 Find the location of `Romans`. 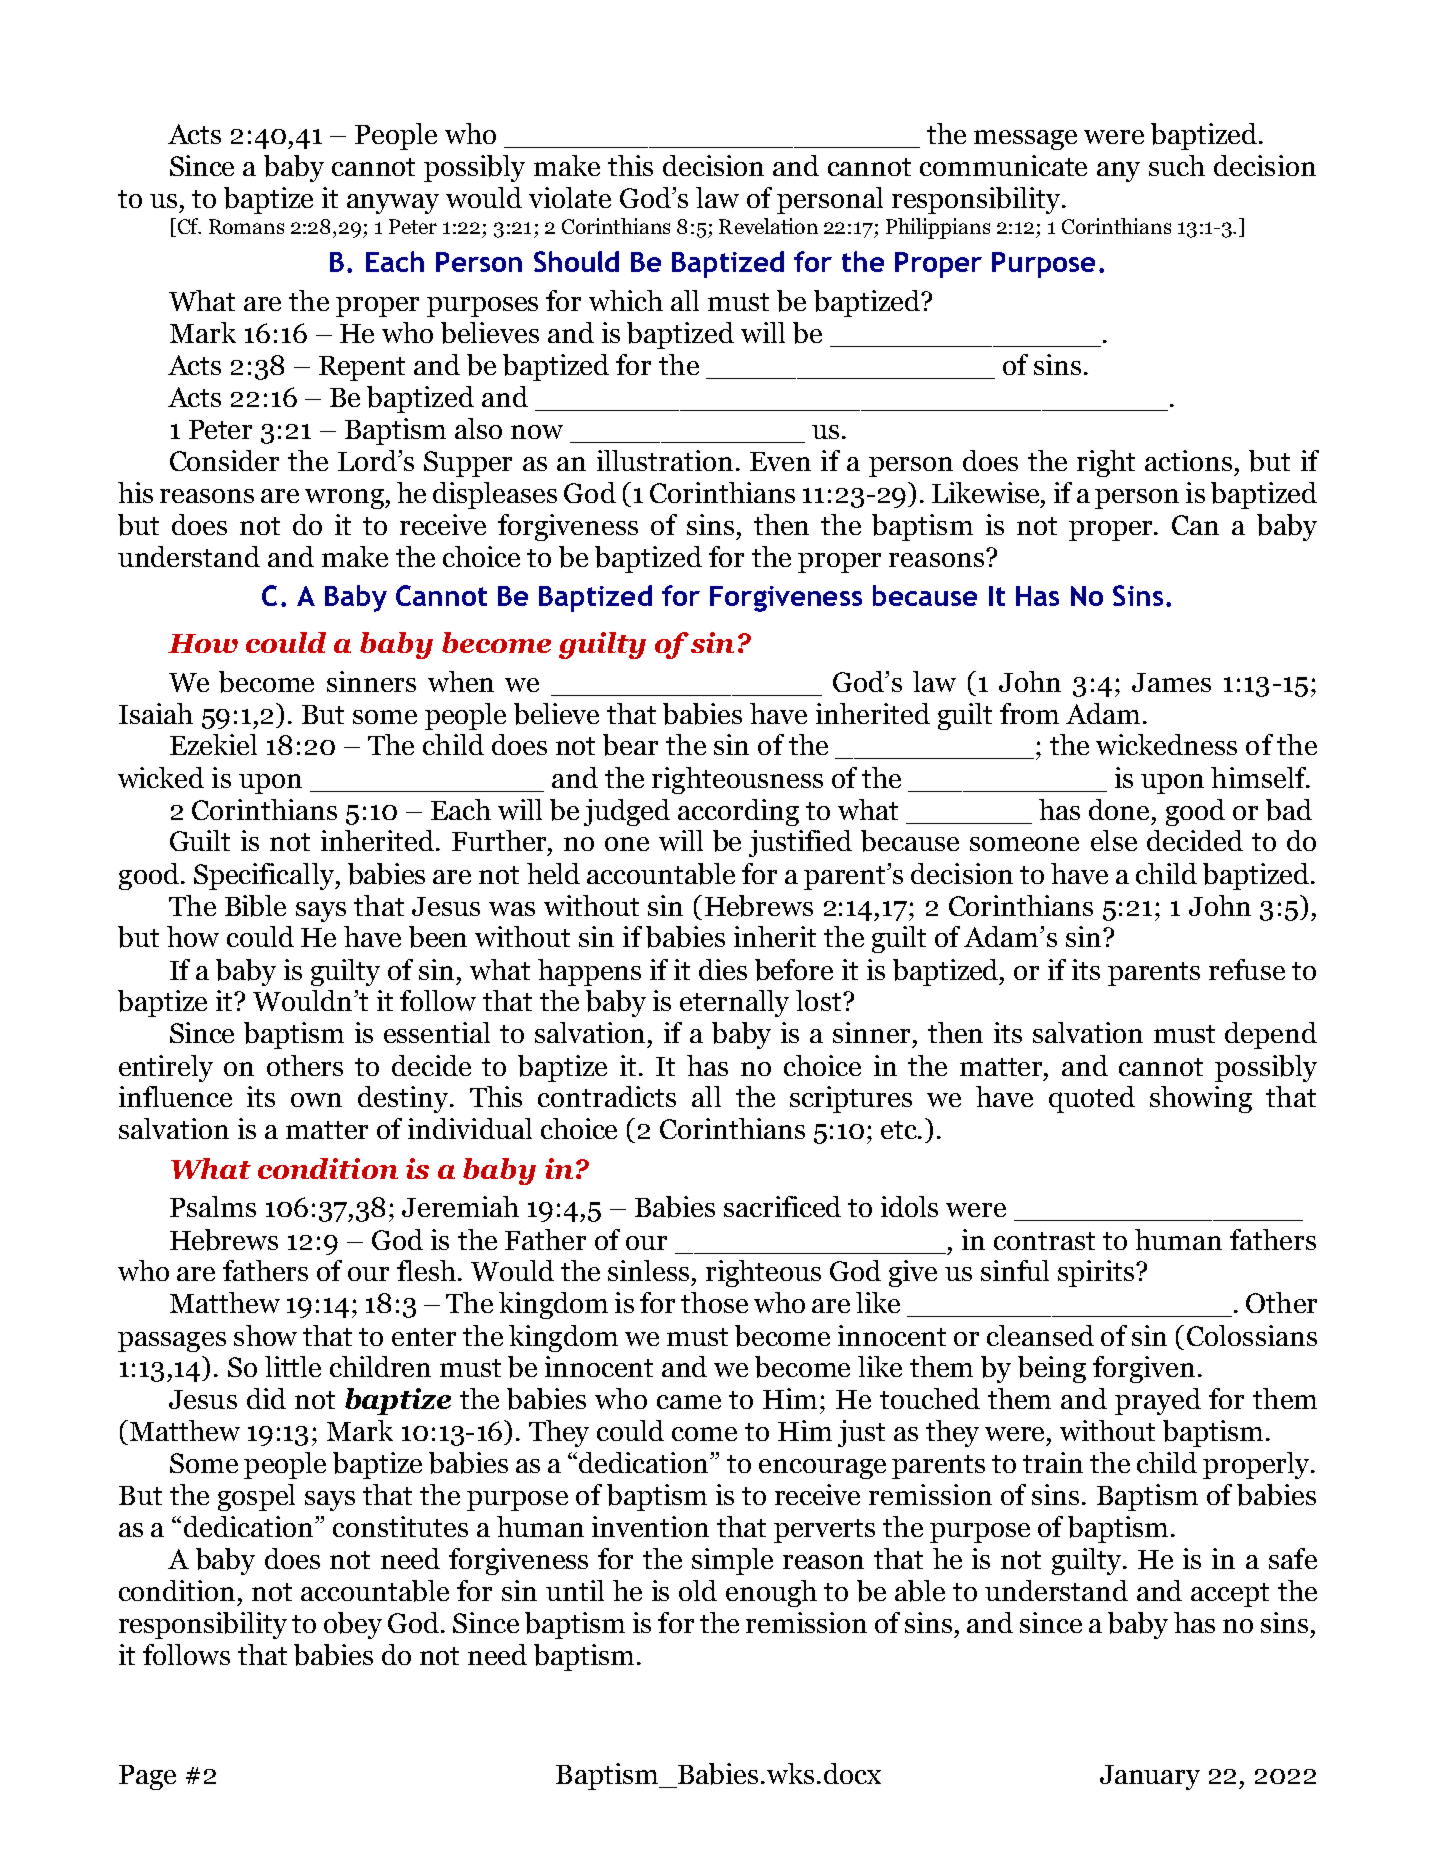

Romans is located at coordinates (246, 226).
